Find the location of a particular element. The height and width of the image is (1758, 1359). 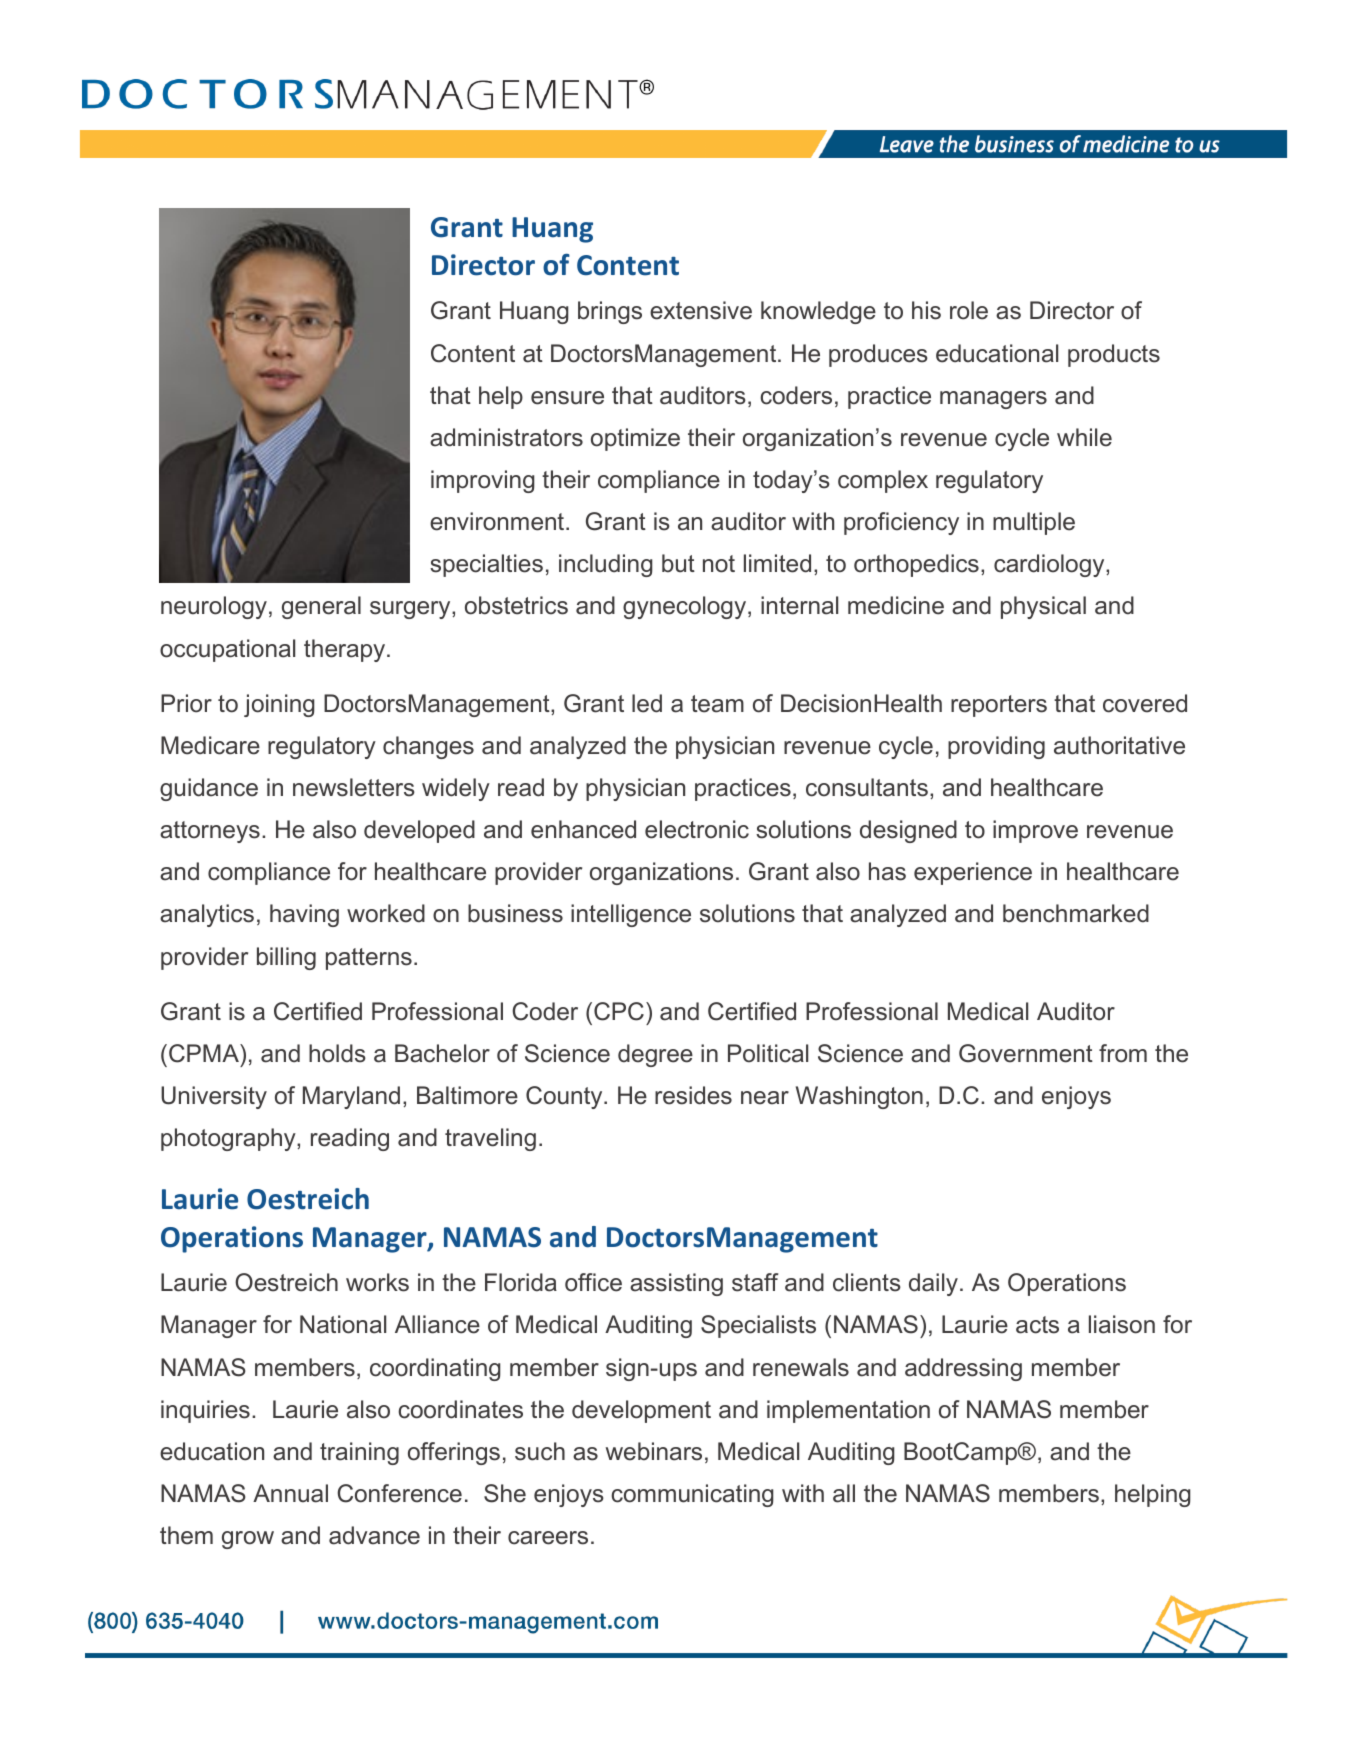

communicating is located at coordinates (692, 1495).
